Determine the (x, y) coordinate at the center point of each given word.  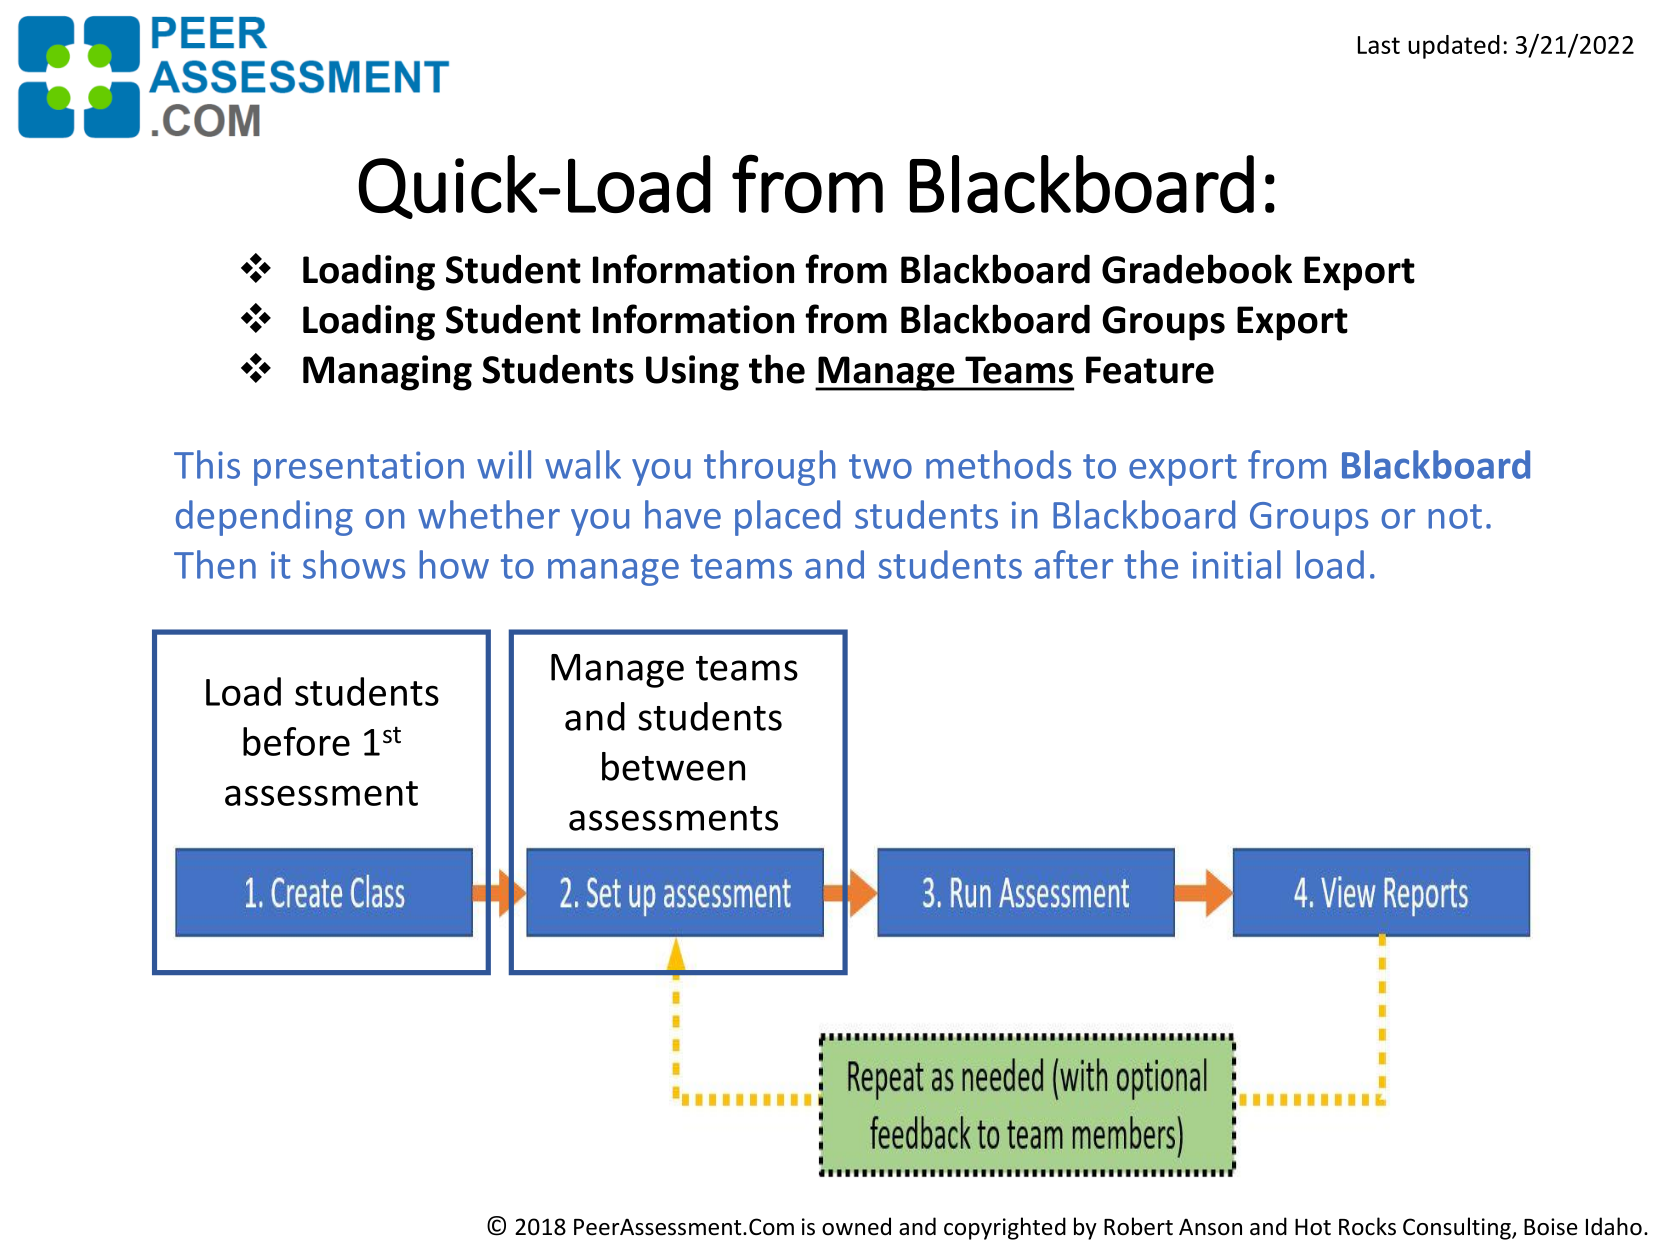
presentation (359, 468)
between (673, 766)
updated (1454, 47)
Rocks (1367, 1226)
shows (354, 564)
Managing (387, 373)
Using (692, 373)
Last (1379, 45)
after (1074, 564)
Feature (1150, 370)
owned (856, 1226)
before (296, 741)
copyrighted (1005, 1228)
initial (1237, 564)
